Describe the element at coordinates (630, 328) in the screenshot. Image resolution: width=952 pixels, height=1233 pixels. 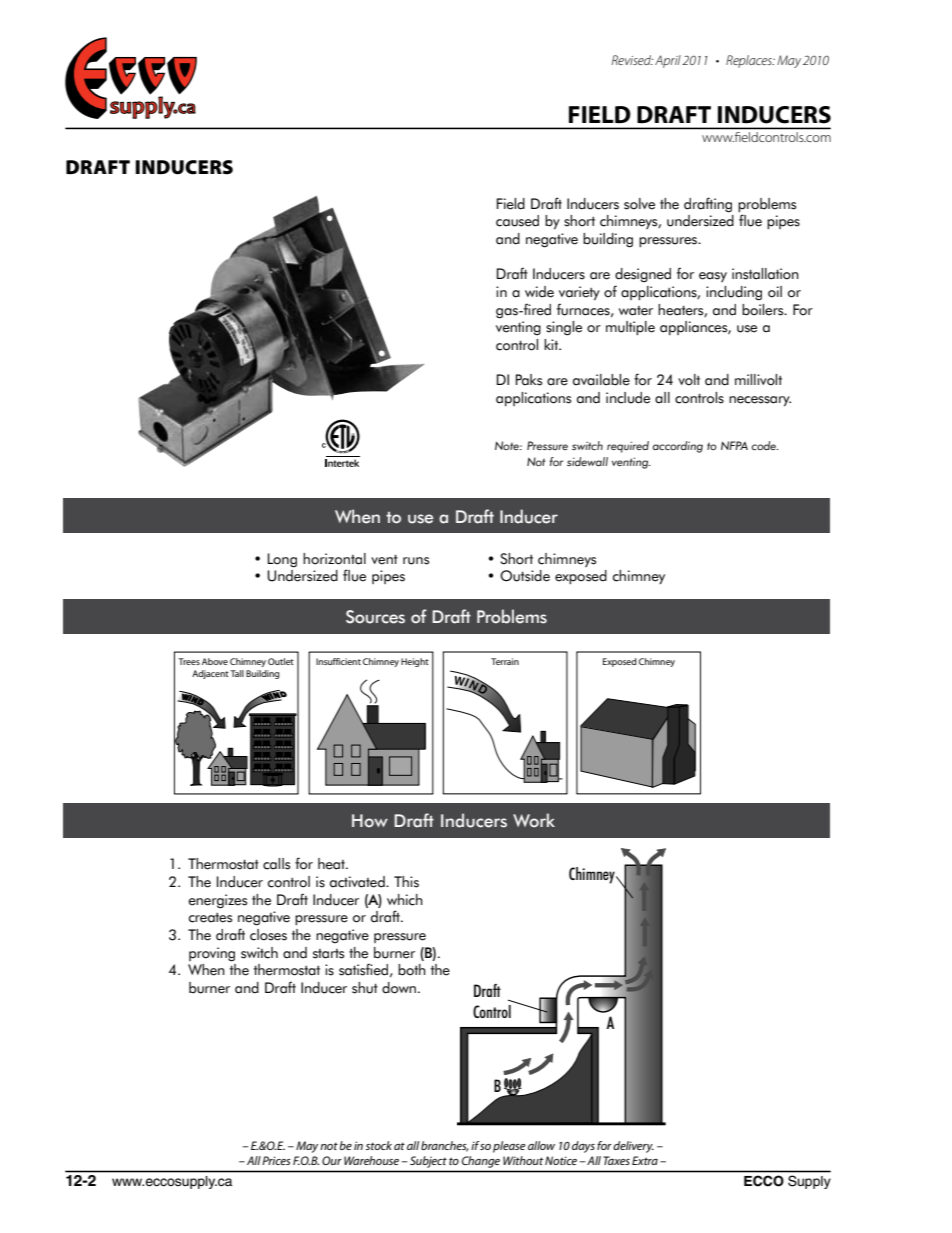
I see `multiple` at that location.
